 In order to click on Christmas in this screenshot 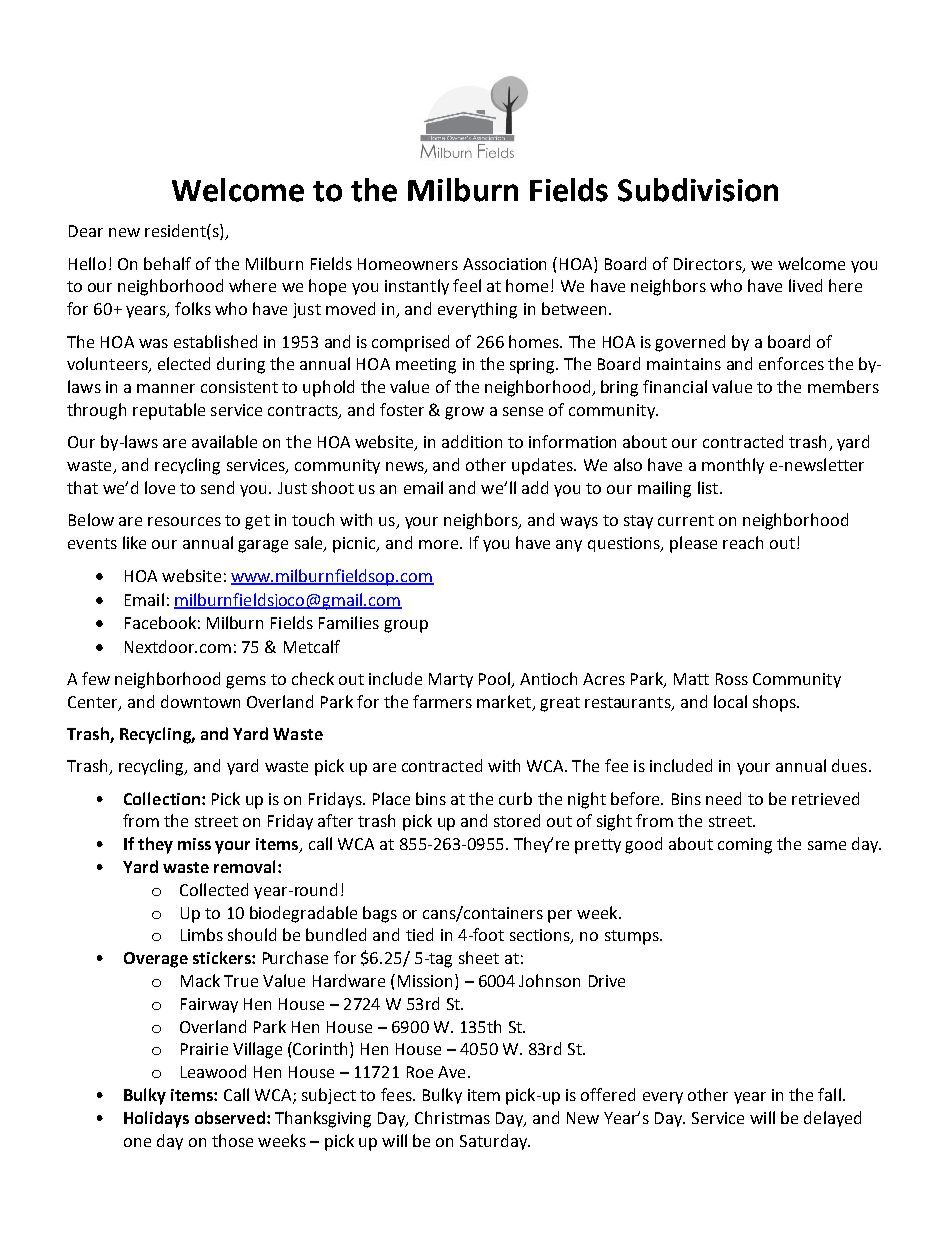, I will do `click(452, 1117)`.
